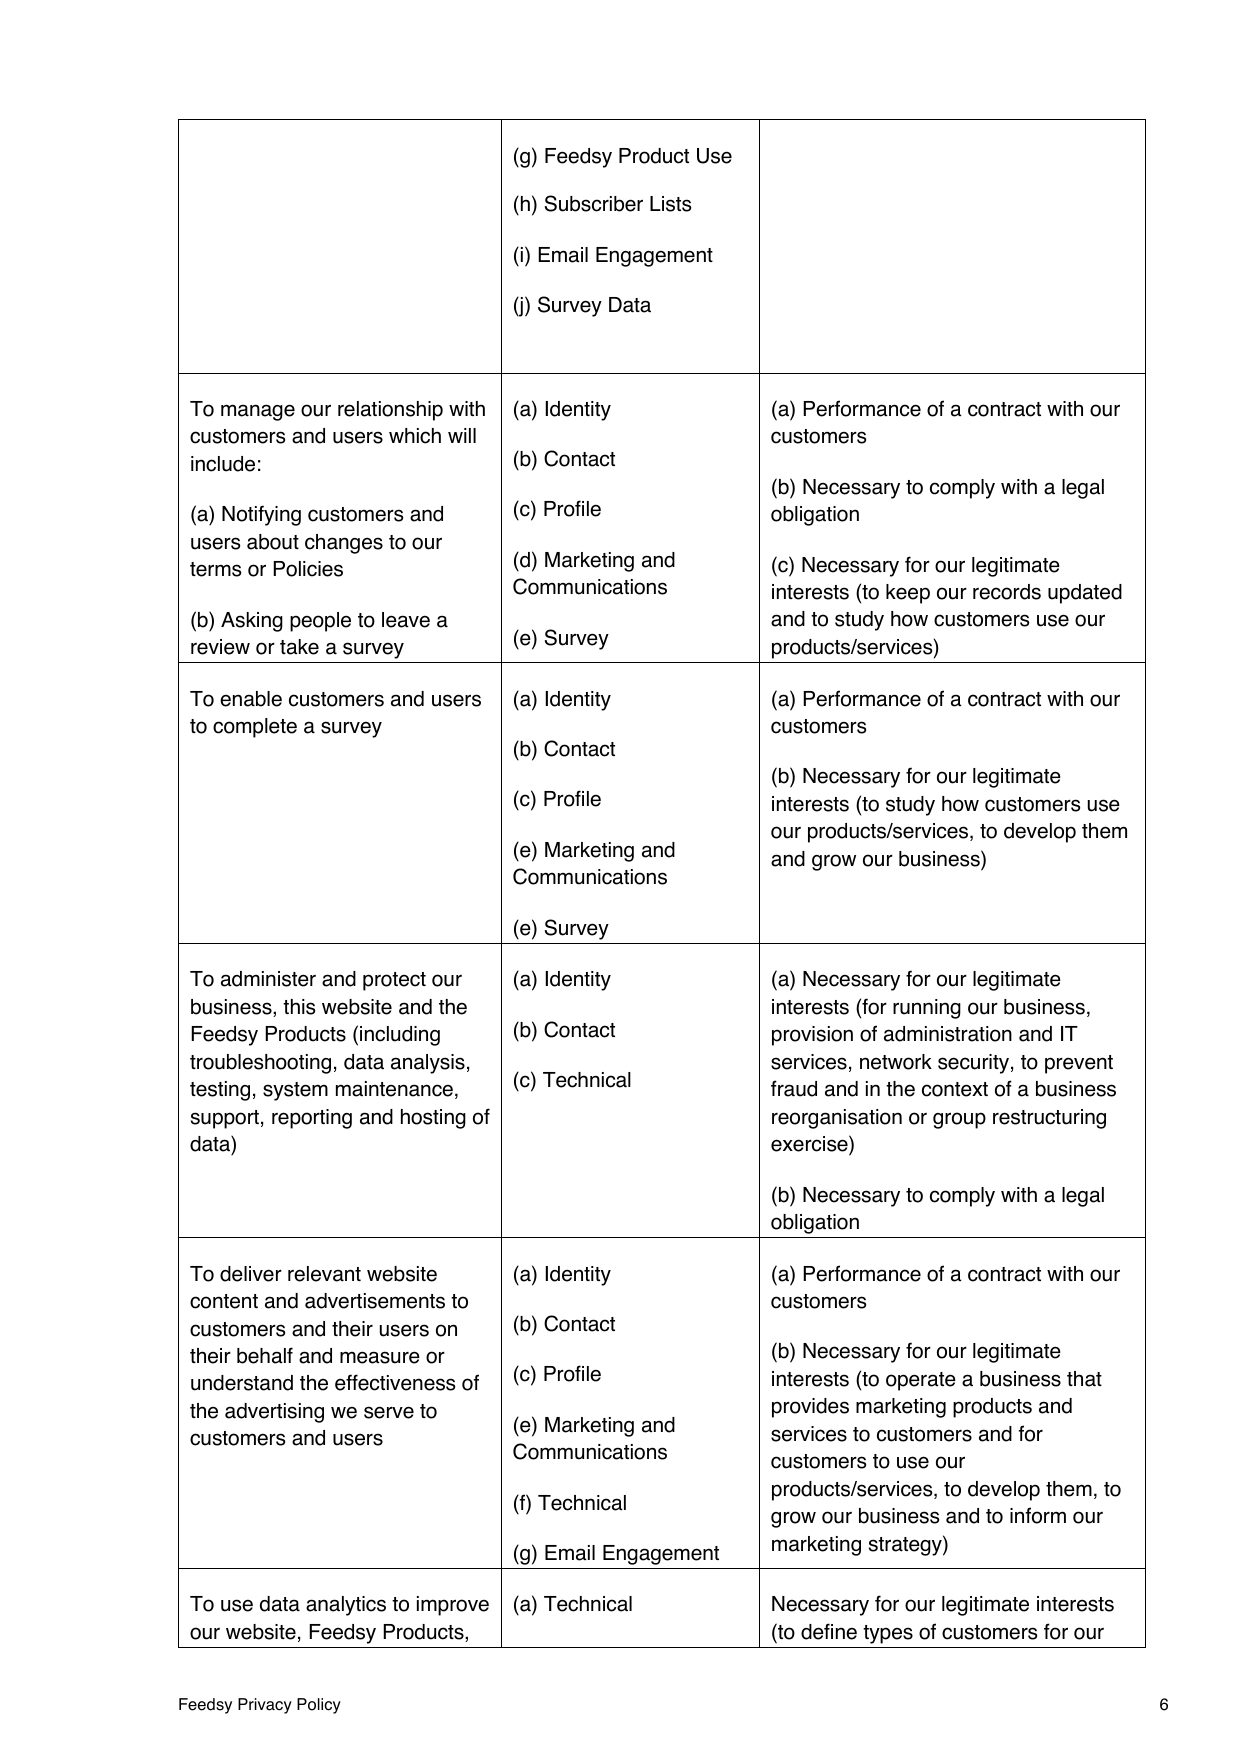  I want to click on fraud, so click(794, 1088).
